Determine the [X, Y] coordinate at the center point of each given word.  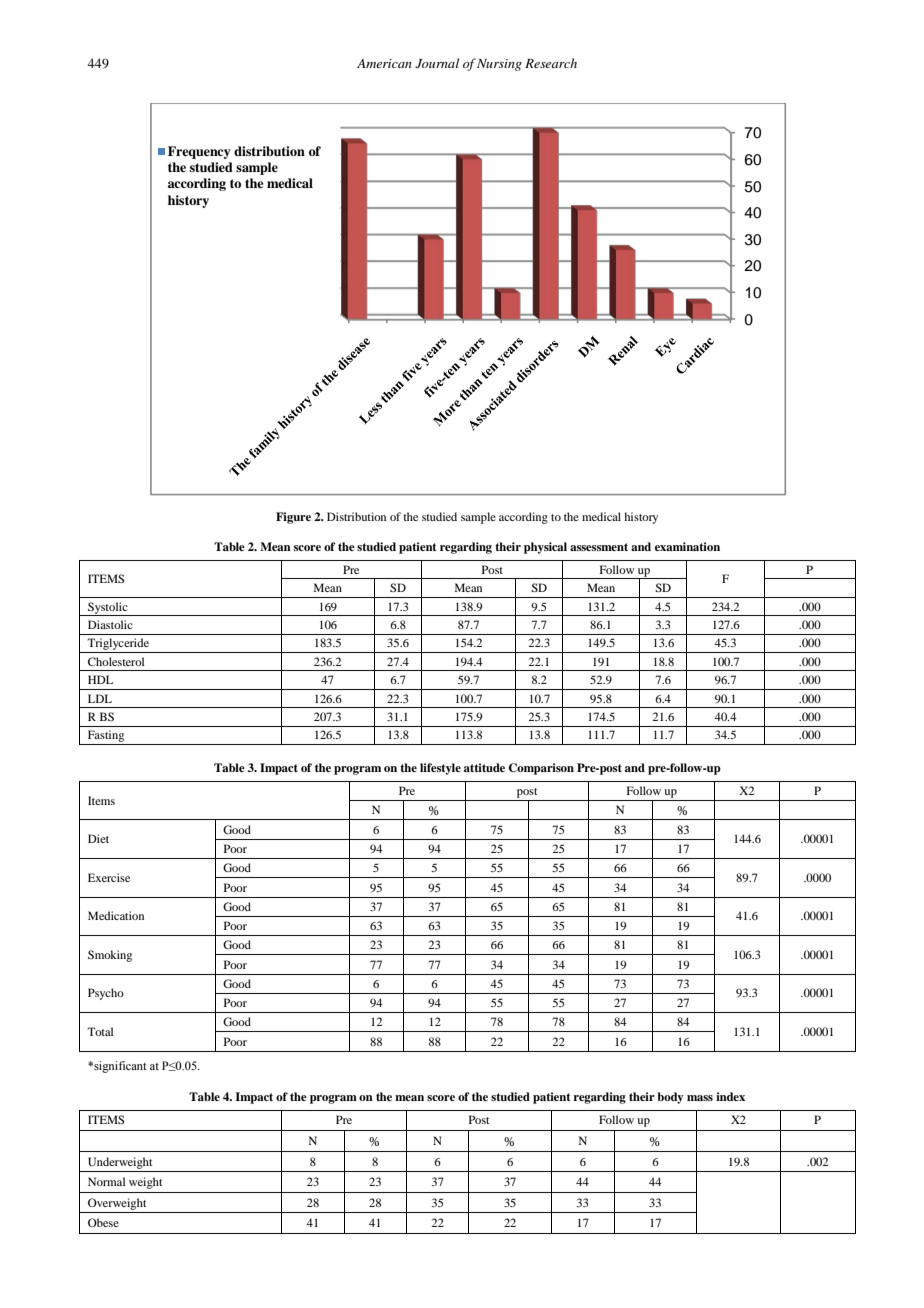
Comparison [541, 769]
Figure [293, 518]
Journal [437, 63]
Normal [106, 1181]
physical [545, 548]
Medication [116, 915]
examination [687, 546]
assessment [599, 547]
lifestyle [440, 769]
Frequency [199, 152]
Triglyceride [119, 645]
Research [551, 63]
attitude [484, 767]
